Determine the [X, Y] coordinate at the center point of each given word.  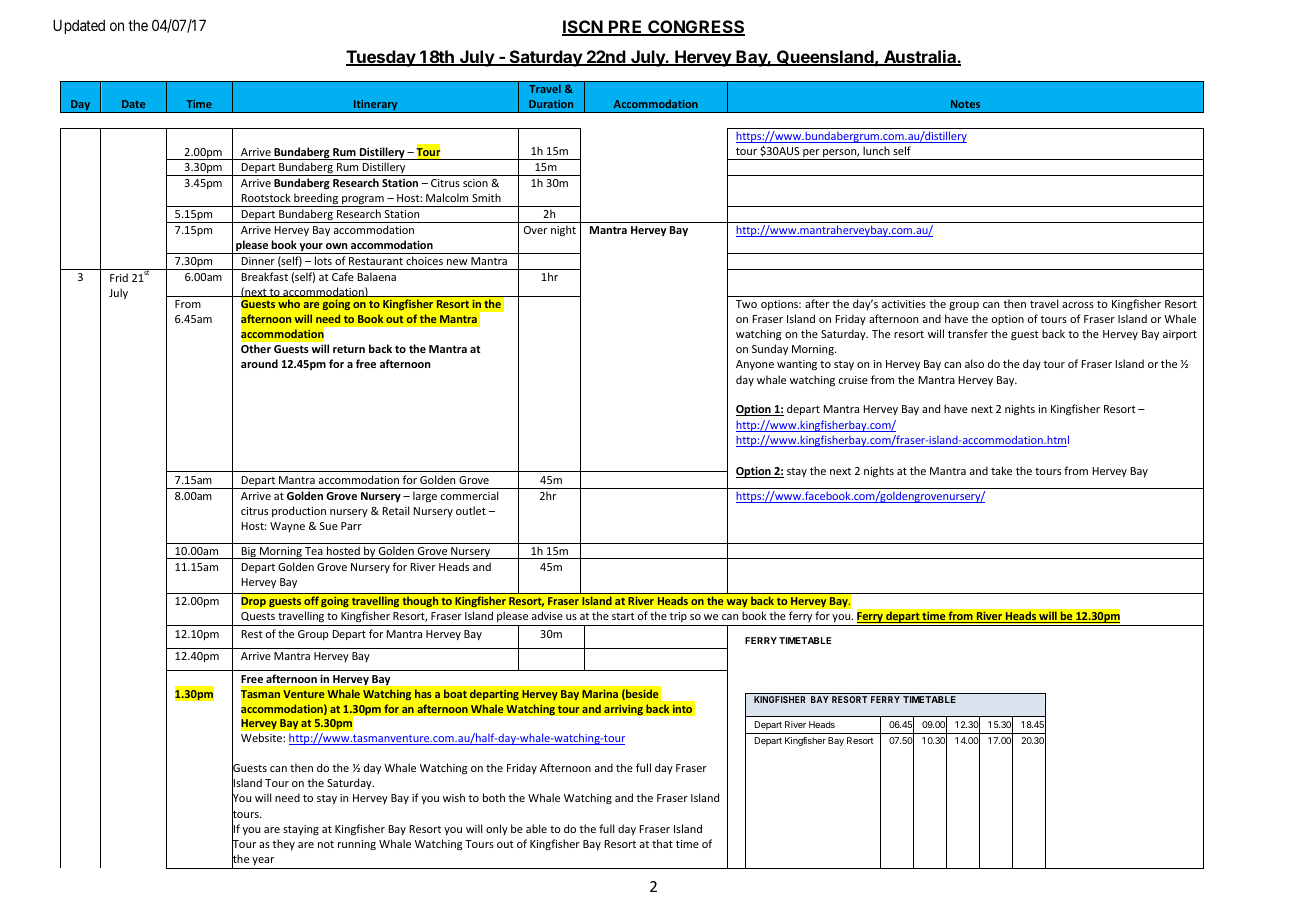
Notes [965, 104]
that [662, 843]
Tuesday [382, 58]
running [357, 845]
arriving [623, 710]
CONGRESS [695, 28]
